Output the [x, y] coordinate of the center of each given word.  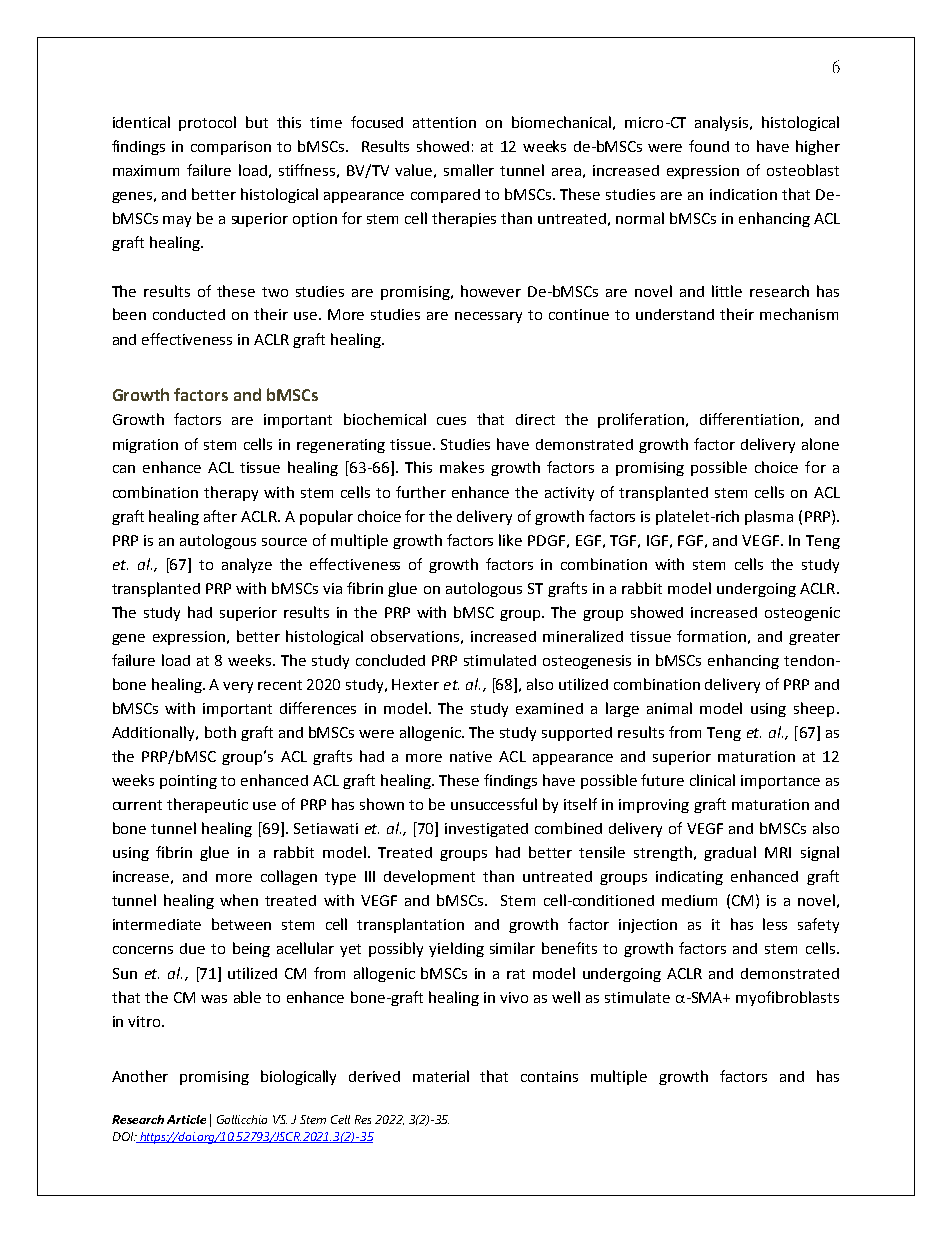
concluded [390, 660]
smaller [469, 170]
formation [711, 636]
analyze [247, 565]
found [709, 146]
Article [186, 1119]
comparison [231, 148]
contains [549, 1076]
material [441, 1076]
